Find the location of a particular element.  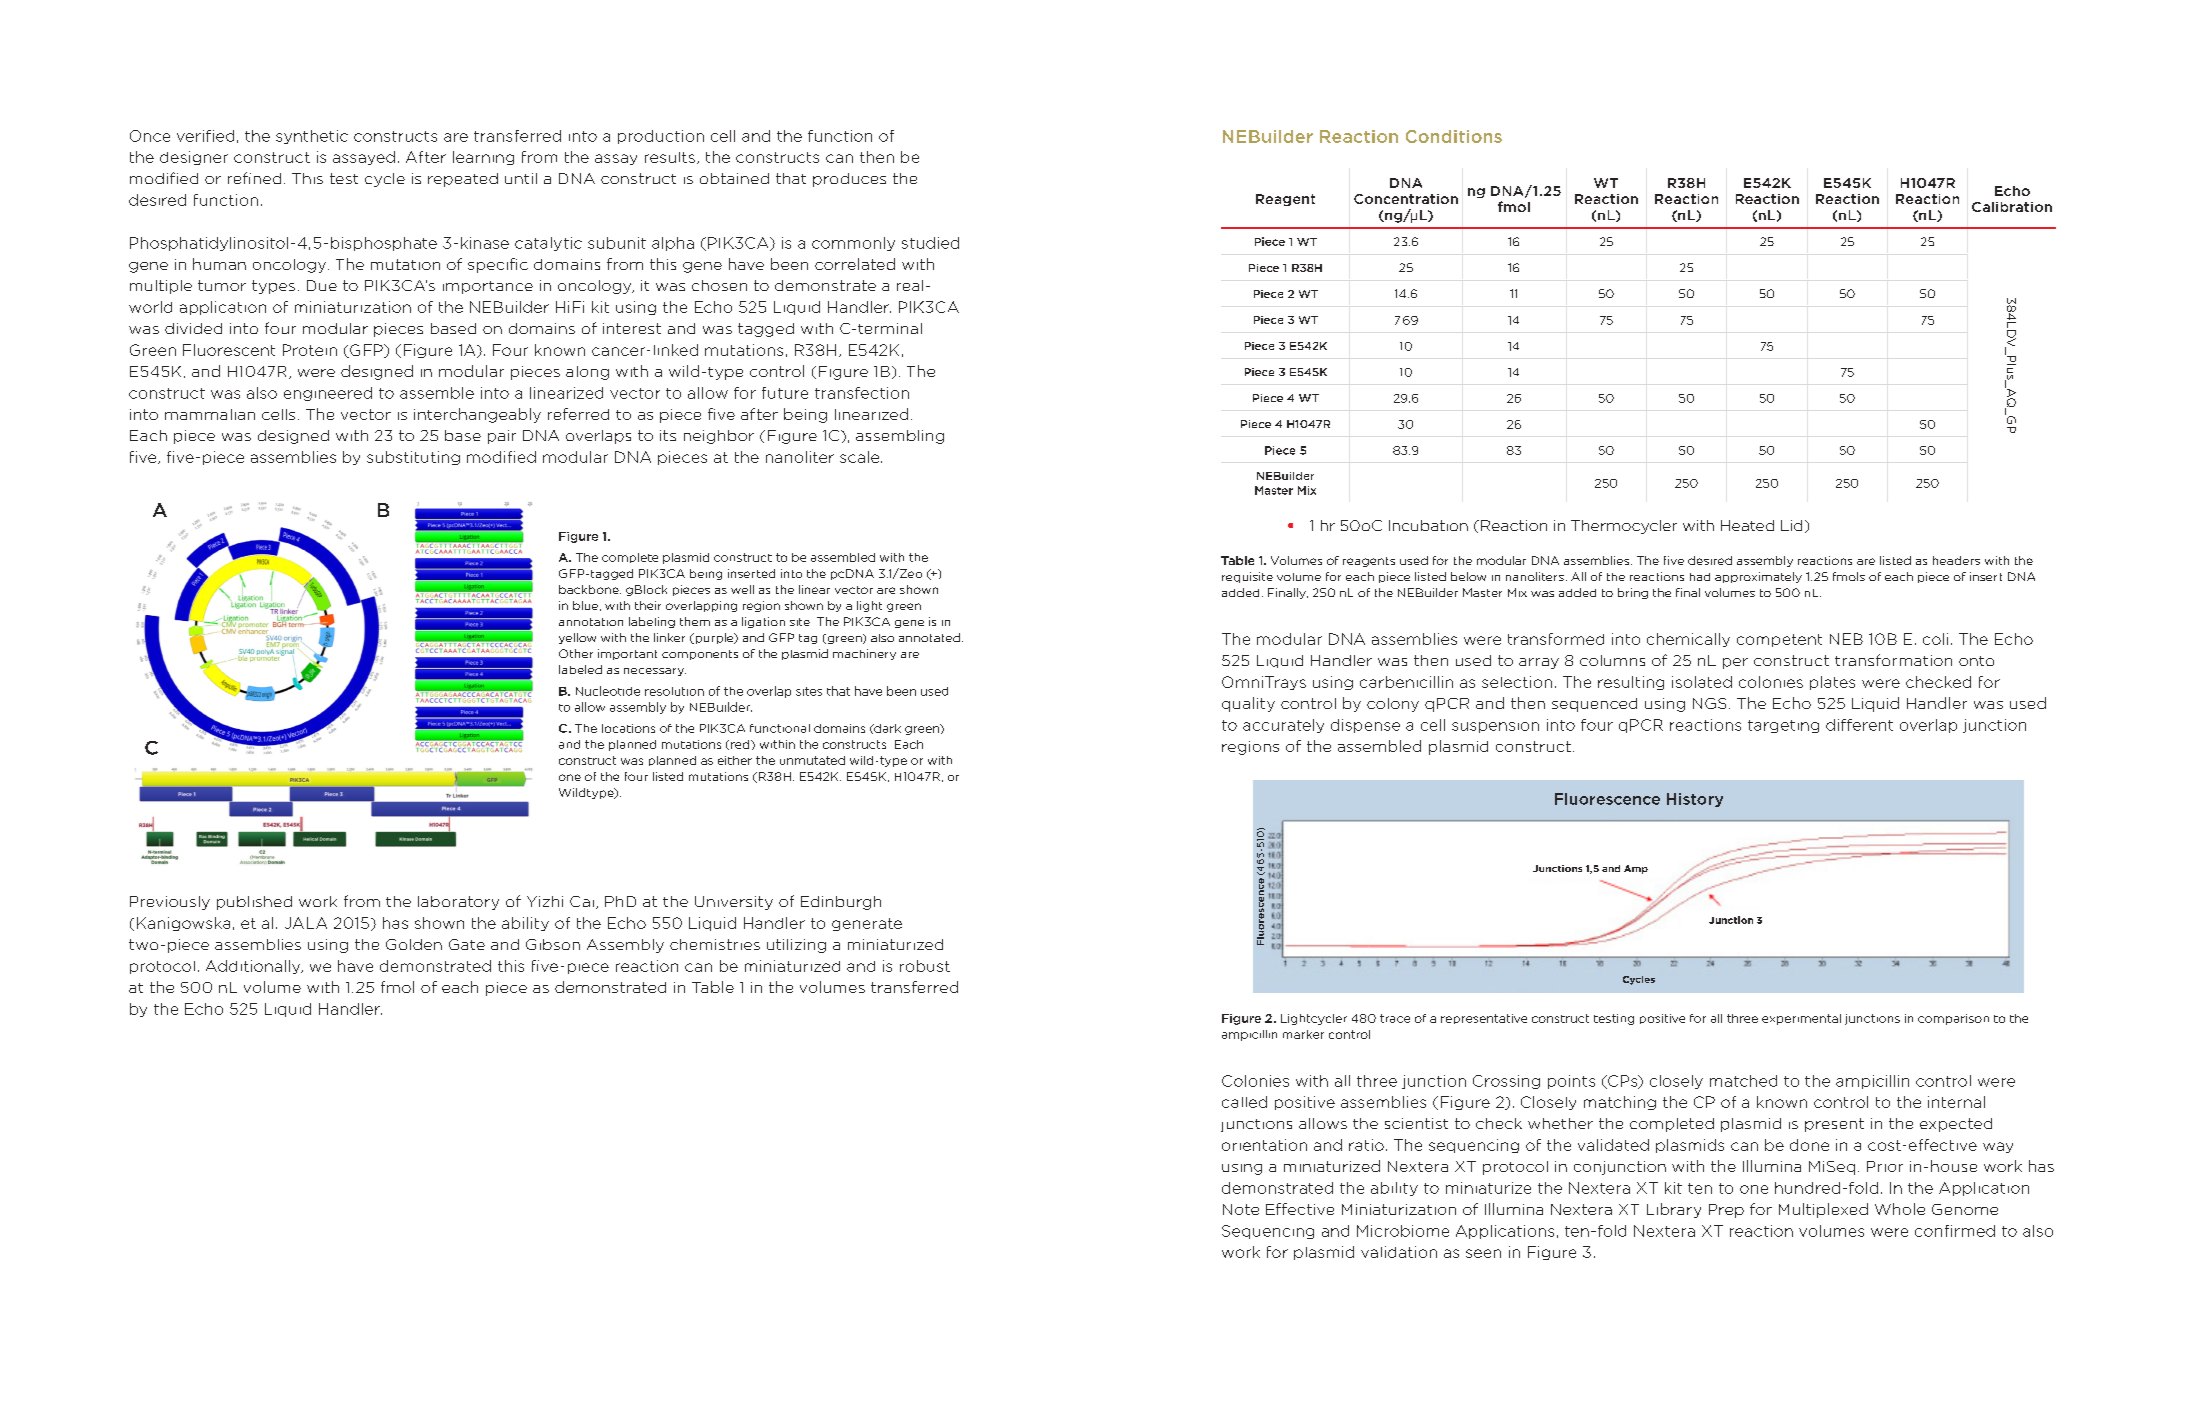

repeated is located at coordinates (463, 180).
